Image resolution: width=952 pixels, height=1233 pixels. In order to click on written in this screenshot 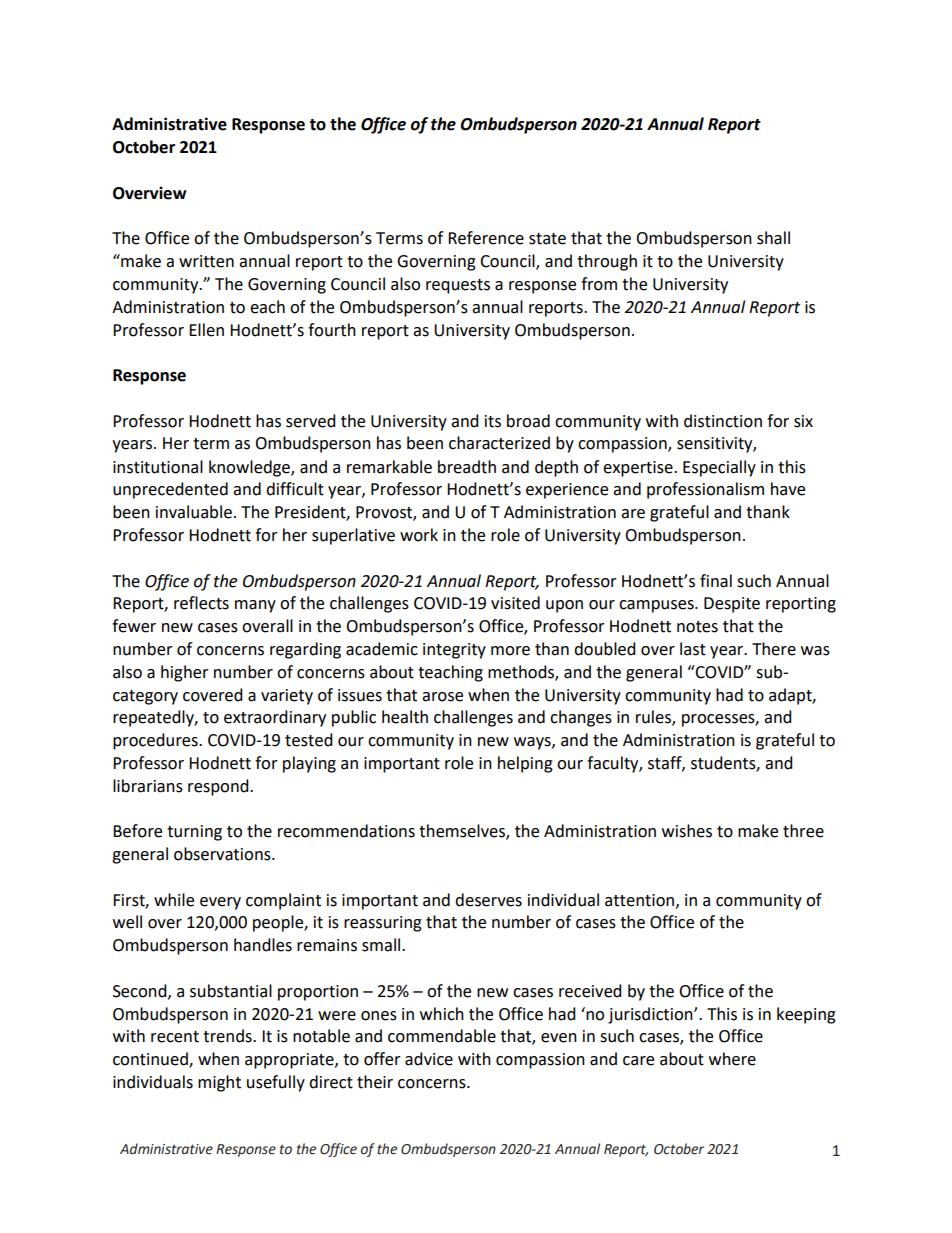, I will do `click(206, 261)`.
